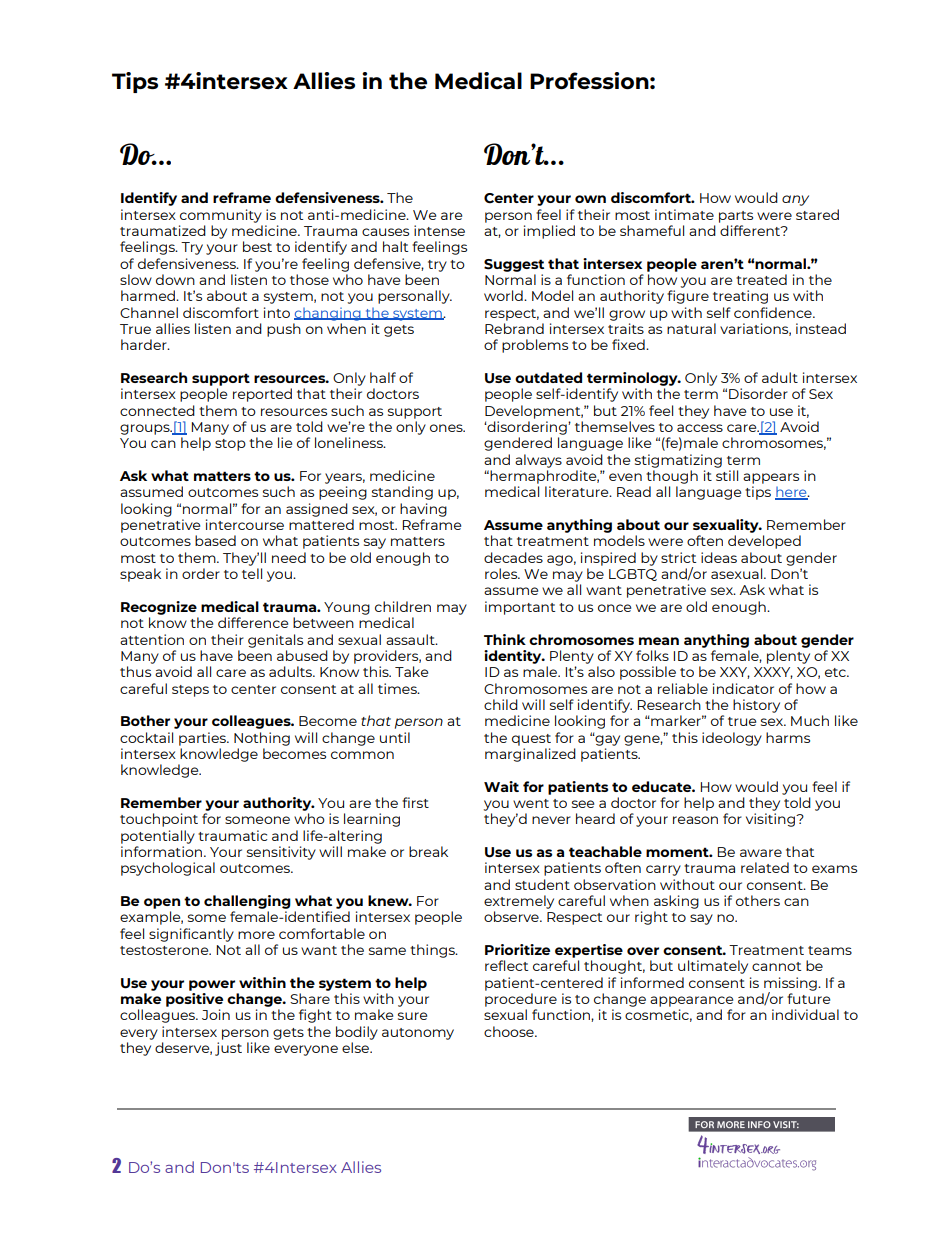  What do you see at coordinates (439, 230) in the screenshot?
I see `intense` at bounding box center [439, 230].
